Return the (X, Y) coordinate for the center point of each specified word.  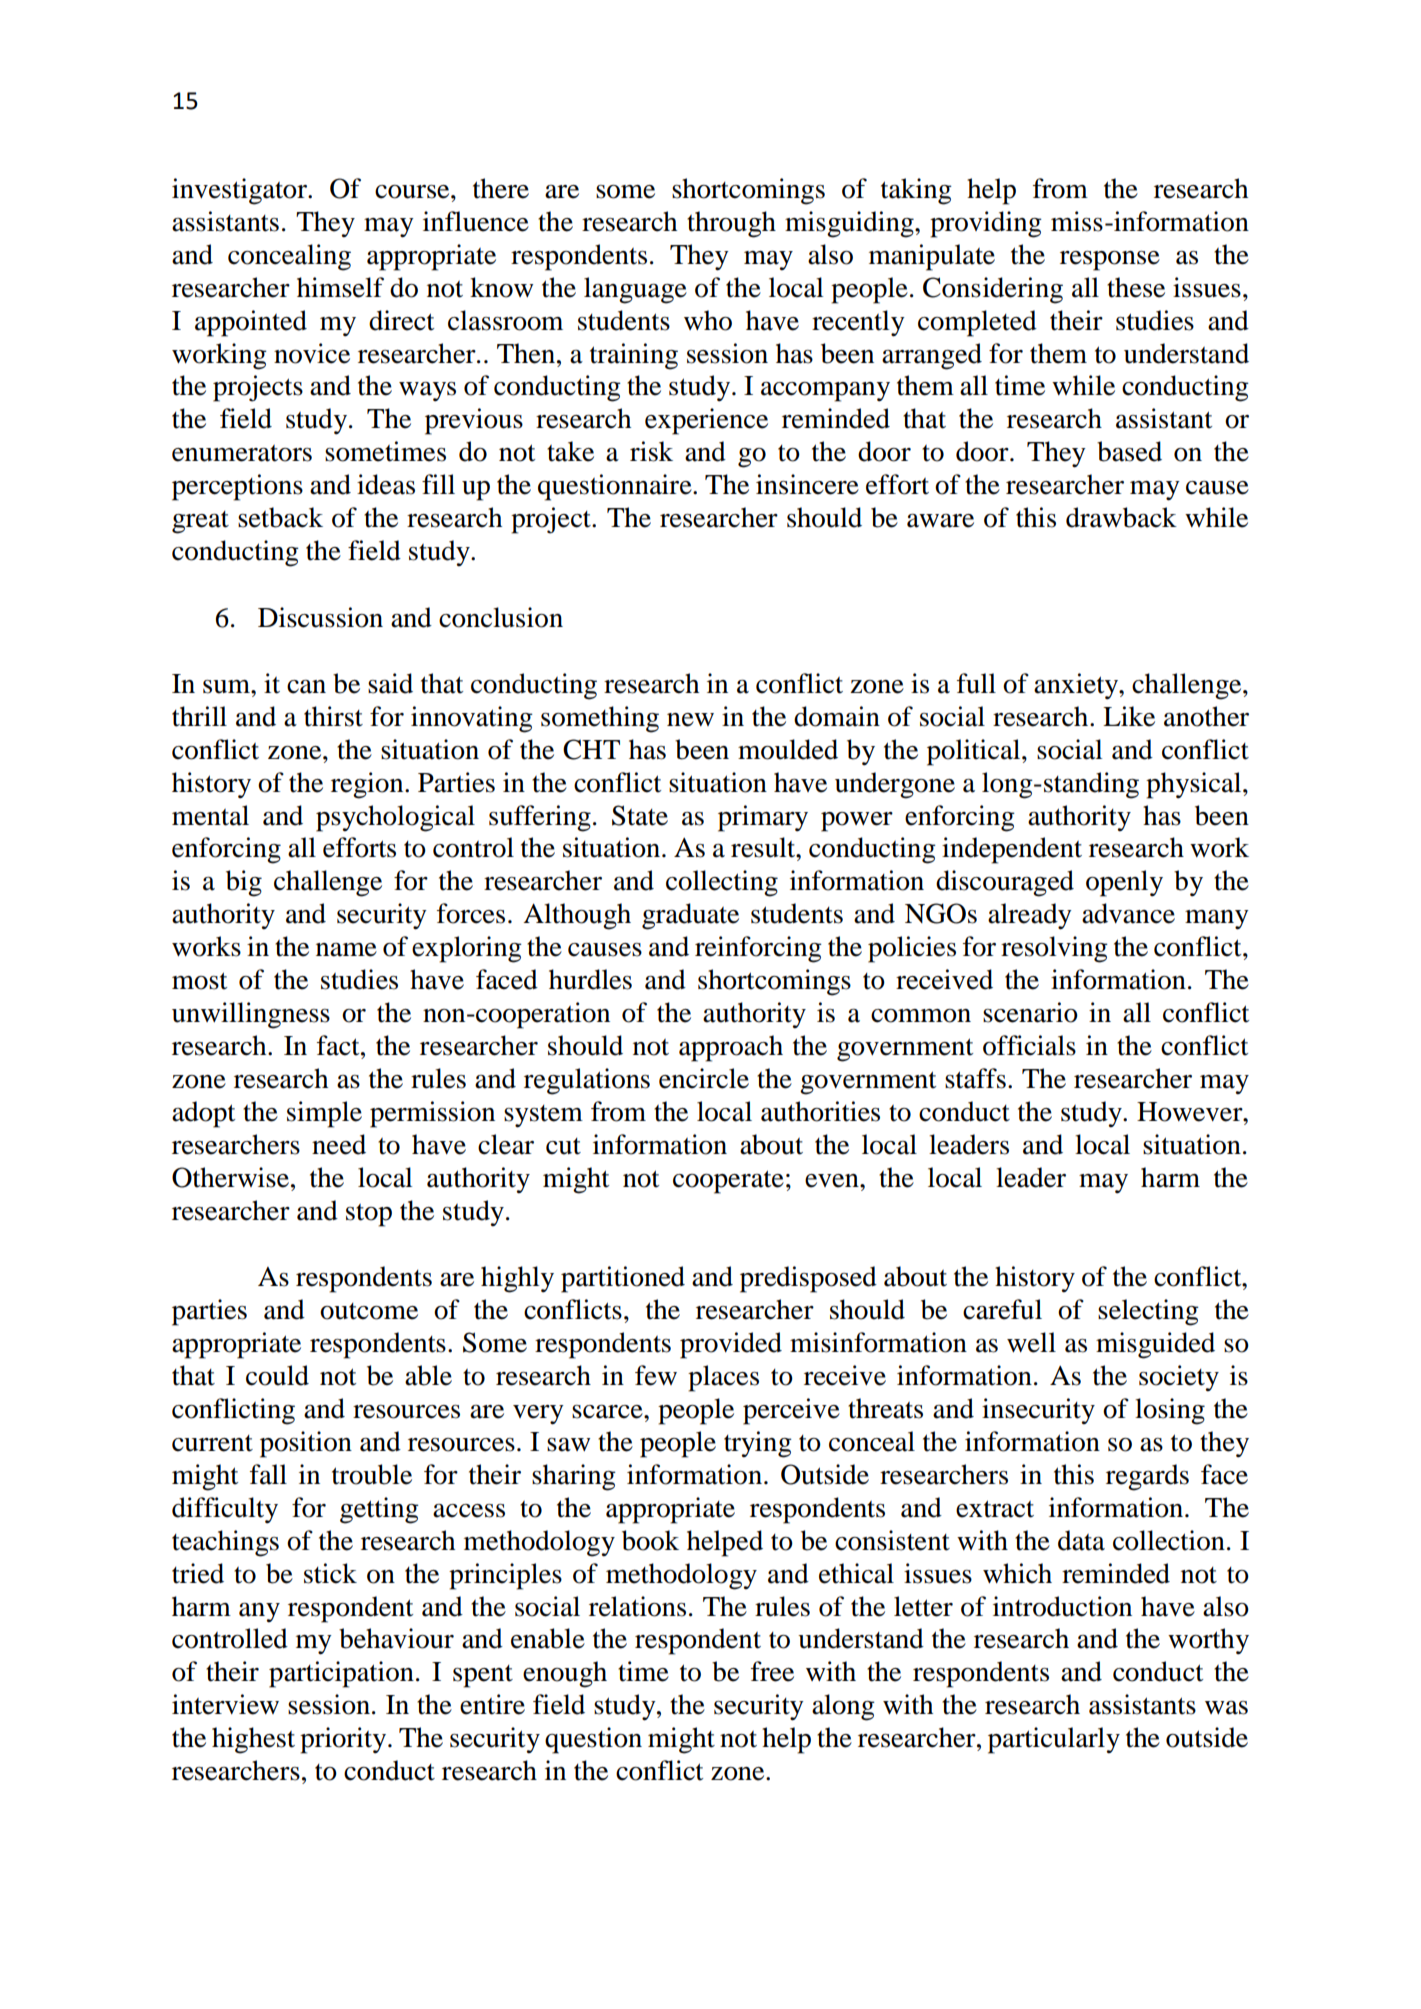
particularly (1054, 1740)
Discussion (320, 617)
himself (340, 287)
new (690, 720)
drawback (1121, 517)
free (772, 1671)
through (731, 224)
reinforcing (758, 949)
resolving (1054, 949)
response (1110, 261)
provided (731, 1345)
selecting (1148, 1312)
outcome (369, 1311)
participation (341, 1674)
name (346, 950)
